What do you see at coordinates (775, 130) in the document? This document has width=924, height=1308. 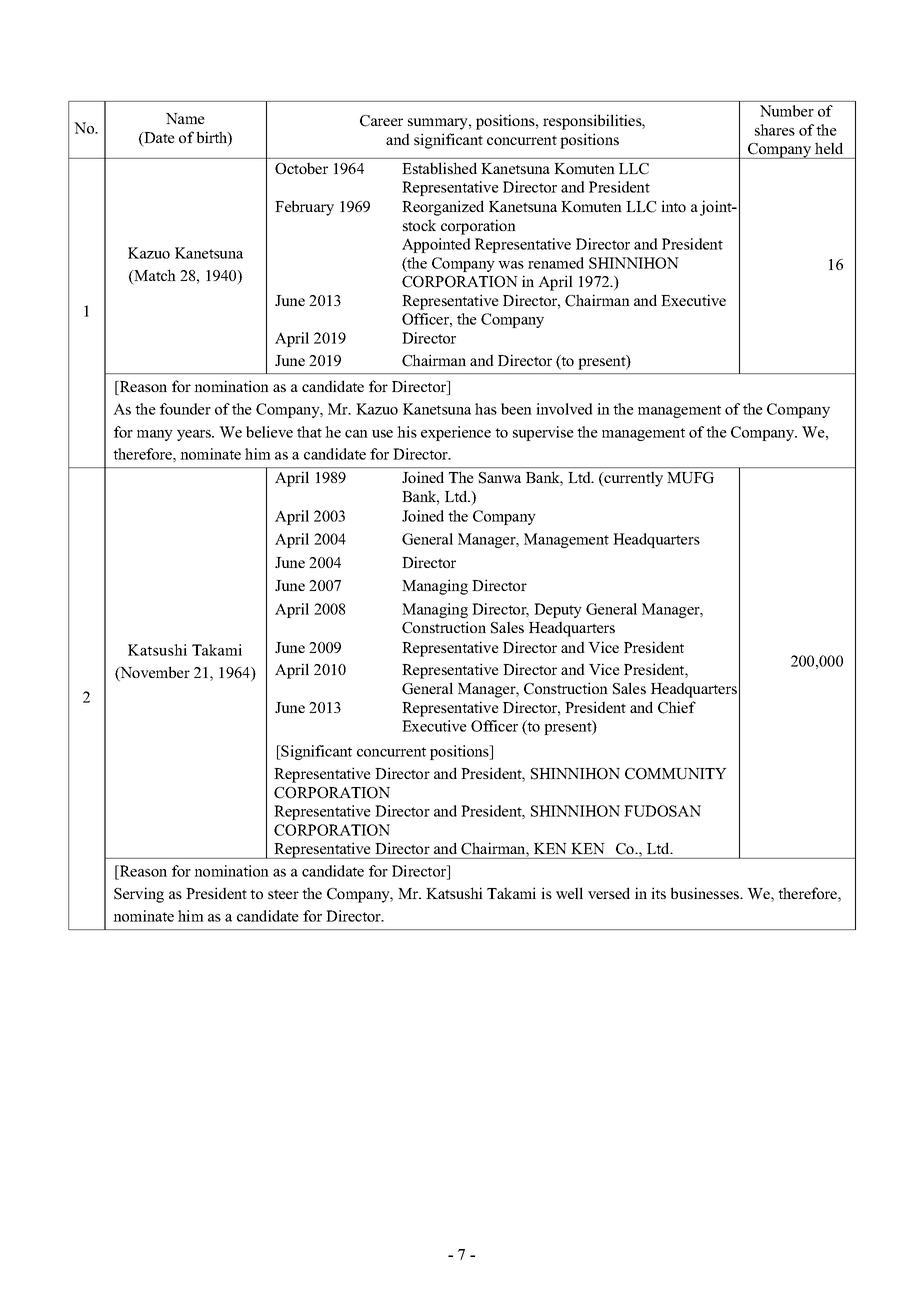 I see `shares` at bounding box center [775, 130].
